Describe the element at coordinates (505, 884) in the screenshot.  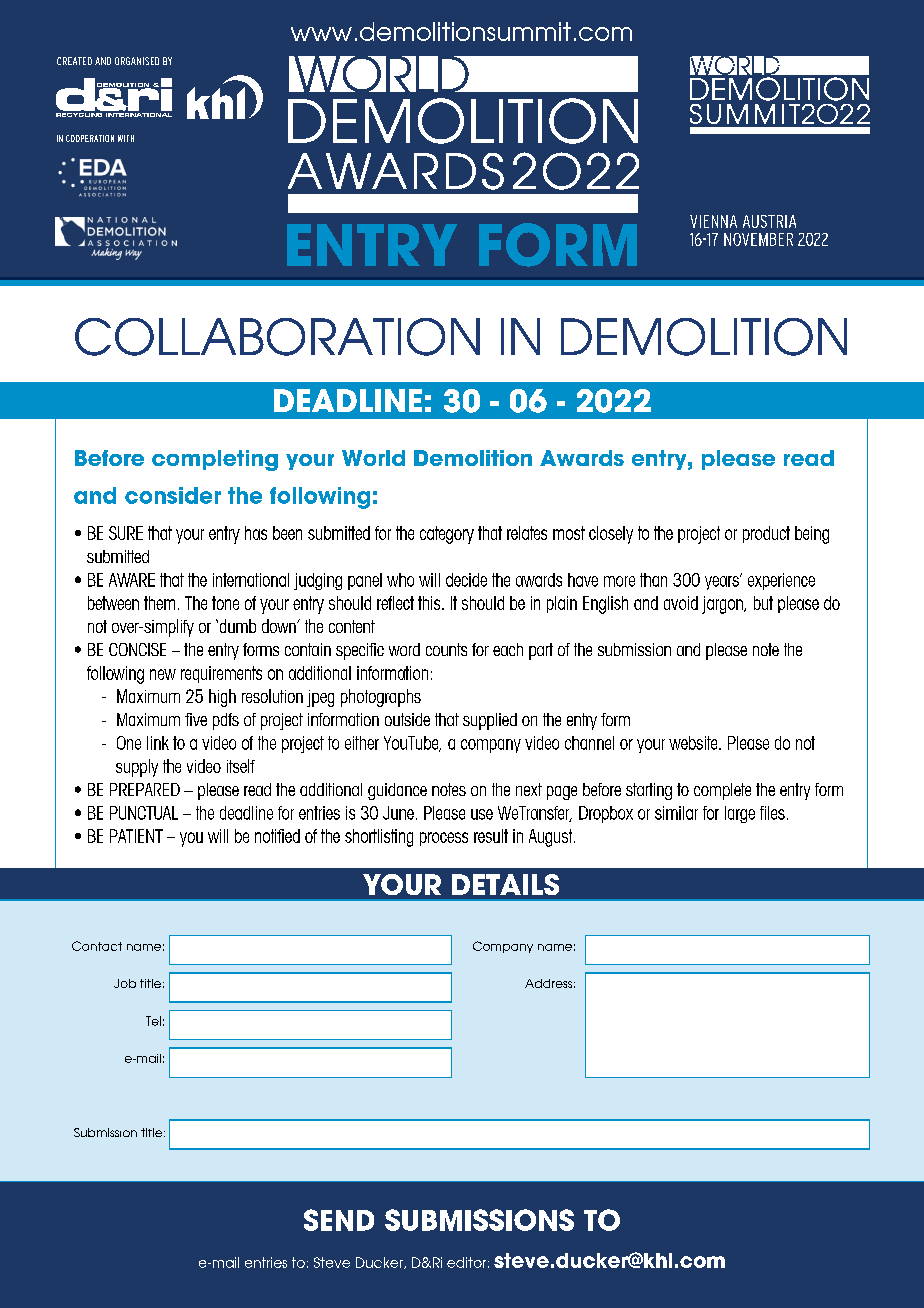
I see `DETAILS` at that location.
